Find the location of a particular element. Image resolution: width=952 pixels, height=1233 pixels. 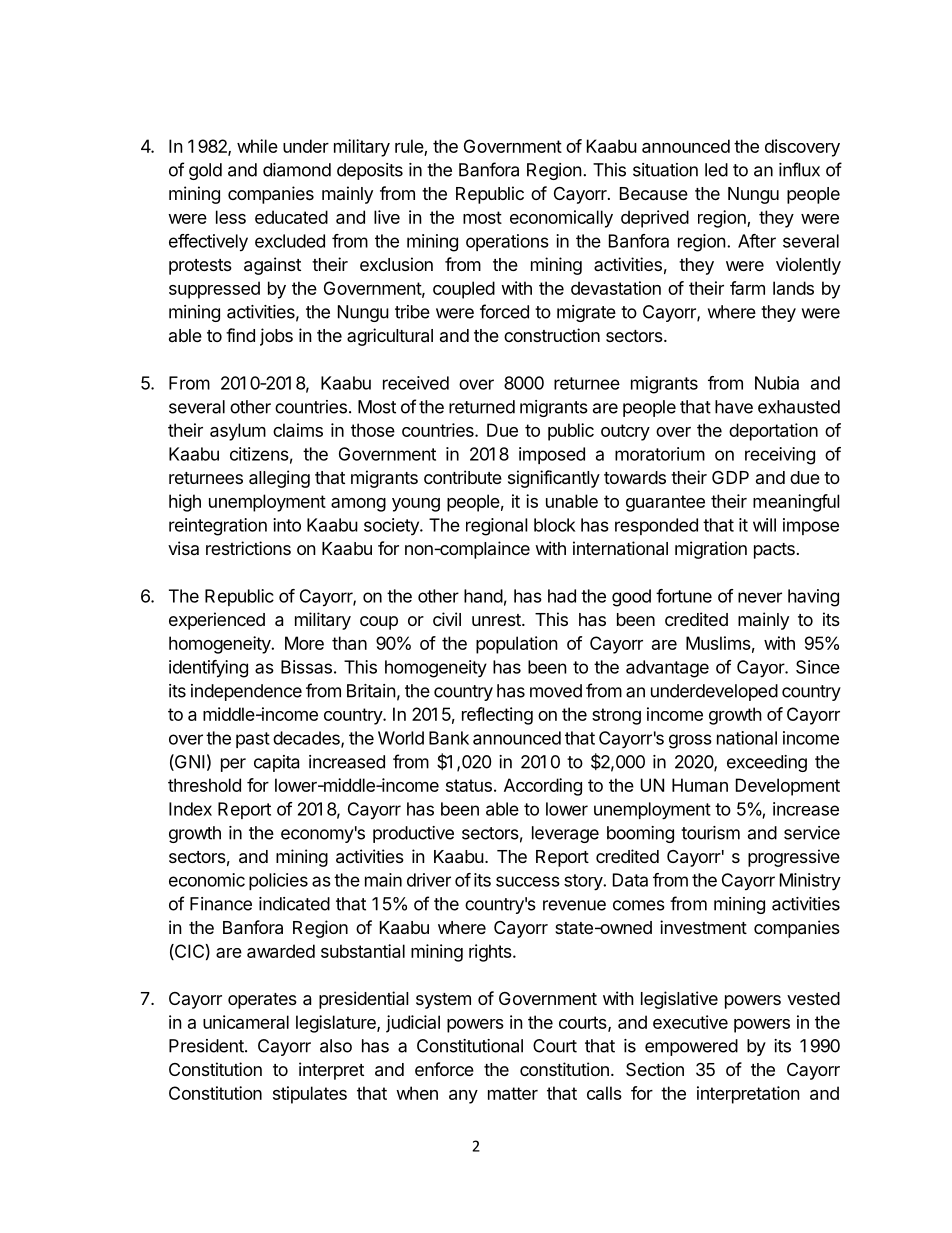

exceeding is located at coordinates (767, 763).
